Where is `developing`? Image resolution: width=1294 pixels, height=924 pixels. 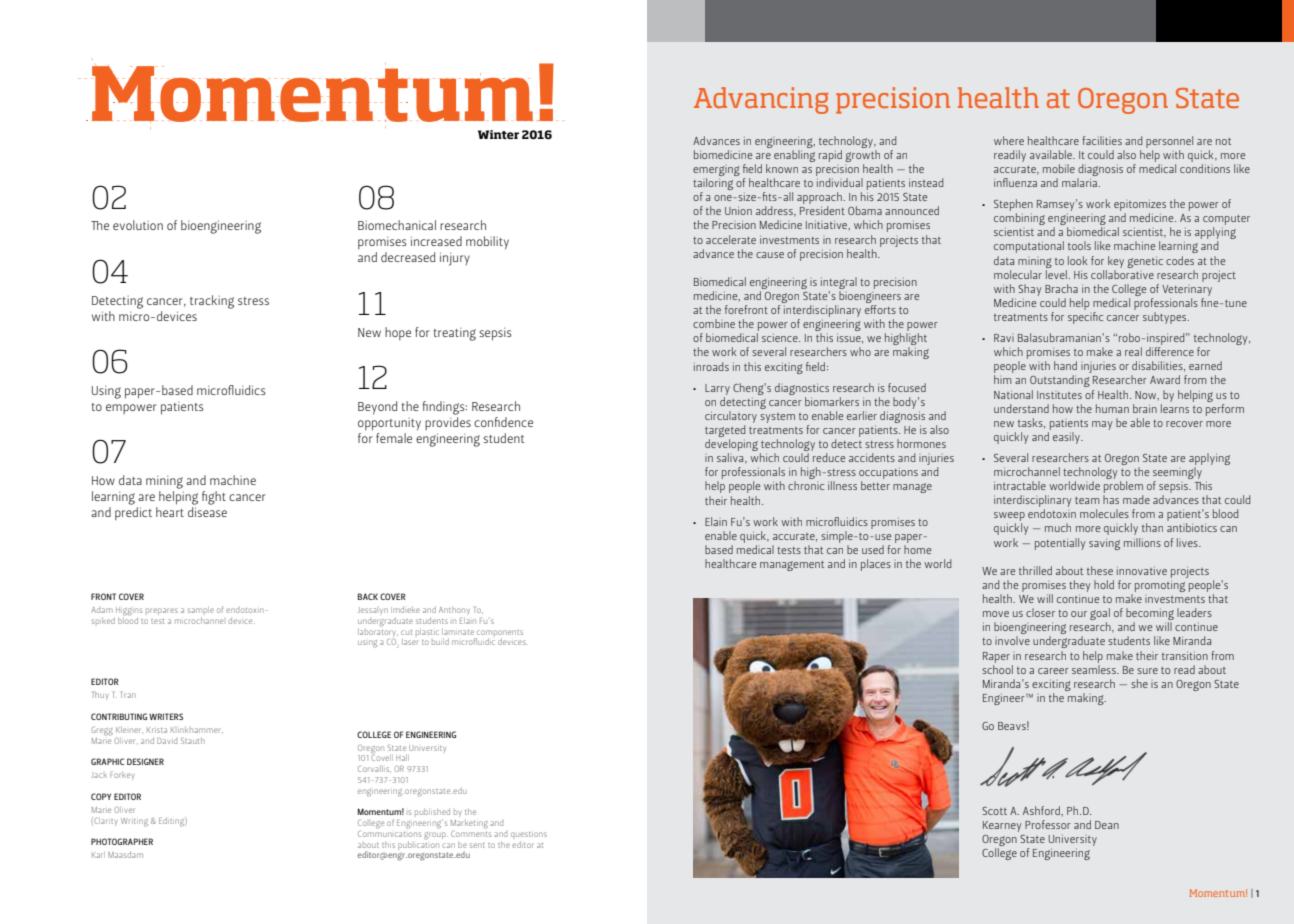
developing is located at coordinates (731, 446).
